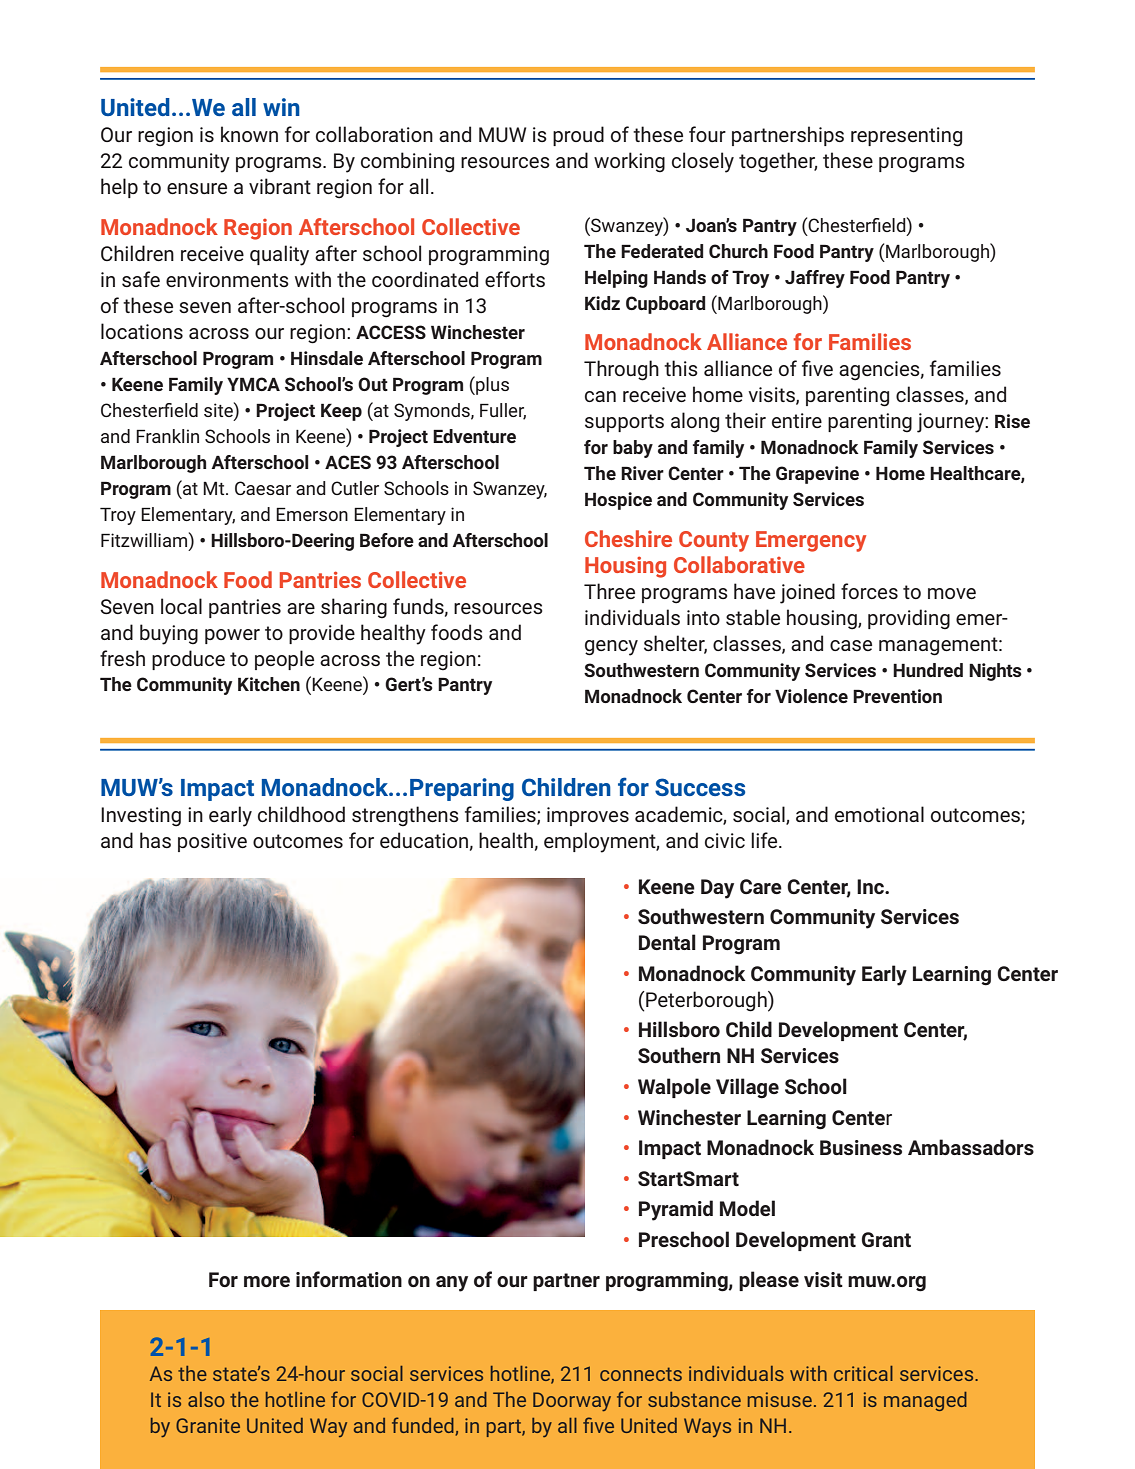  Describe the element at coordinates (212, 842) in the screenshot. I see `positive` at that location.
